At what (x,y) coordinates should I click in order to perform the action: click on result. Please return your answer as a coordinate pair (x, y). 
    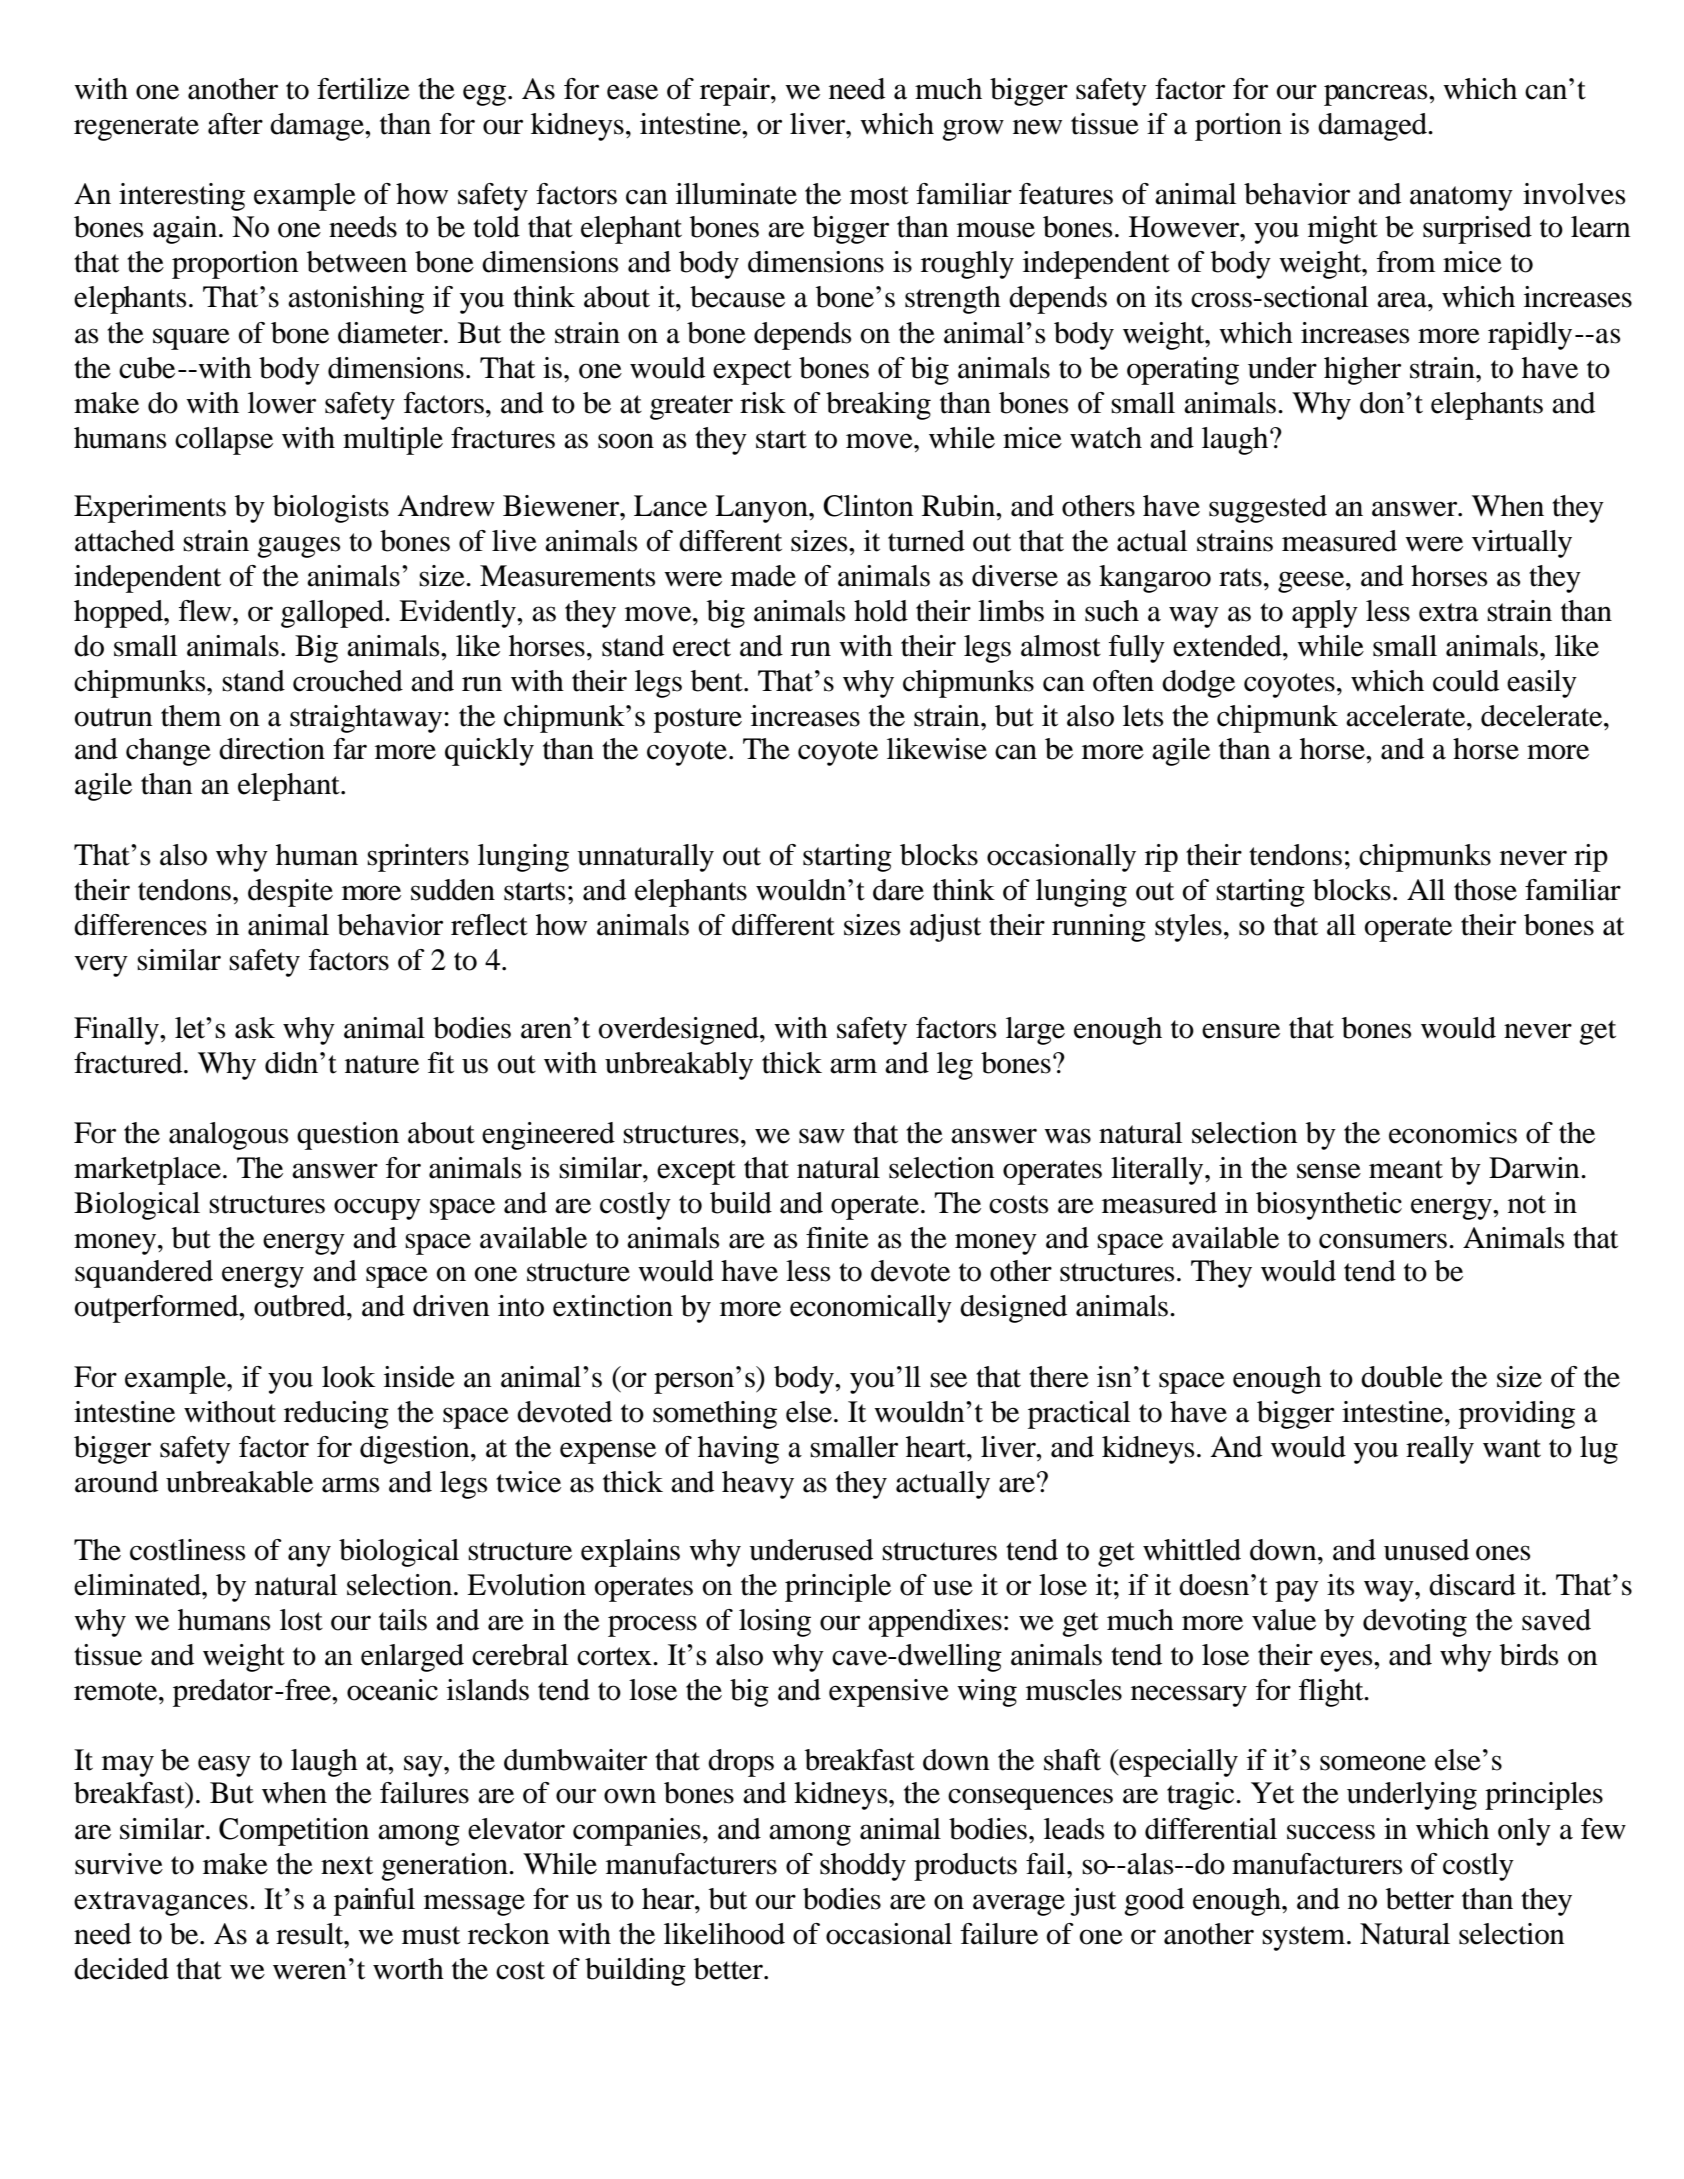
    Looking at the image, I should click on (311, 1934).
